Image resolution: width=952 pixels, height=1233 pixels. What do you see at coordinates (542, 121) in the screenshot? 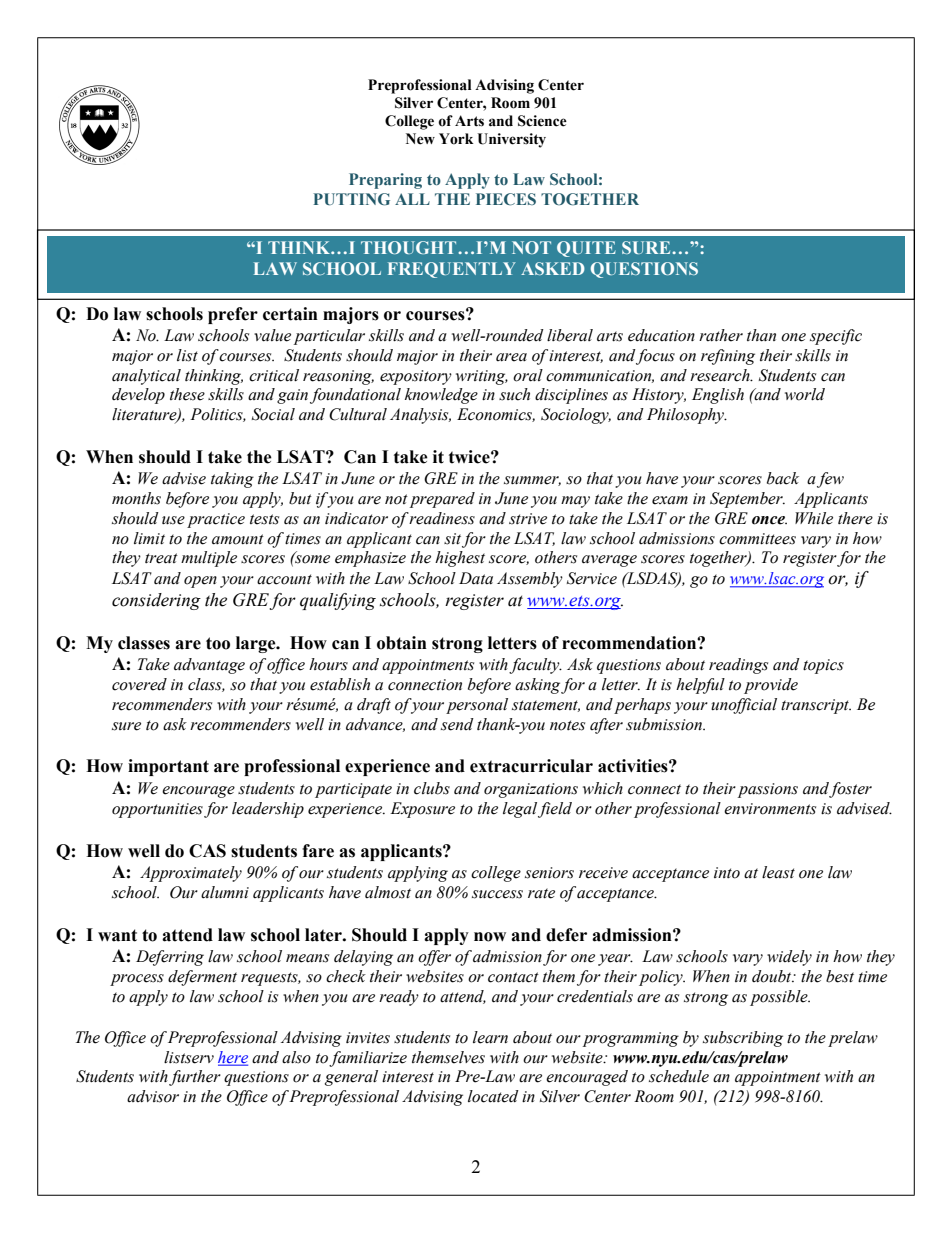
I see `Science` at bounding box center [542, 121].
